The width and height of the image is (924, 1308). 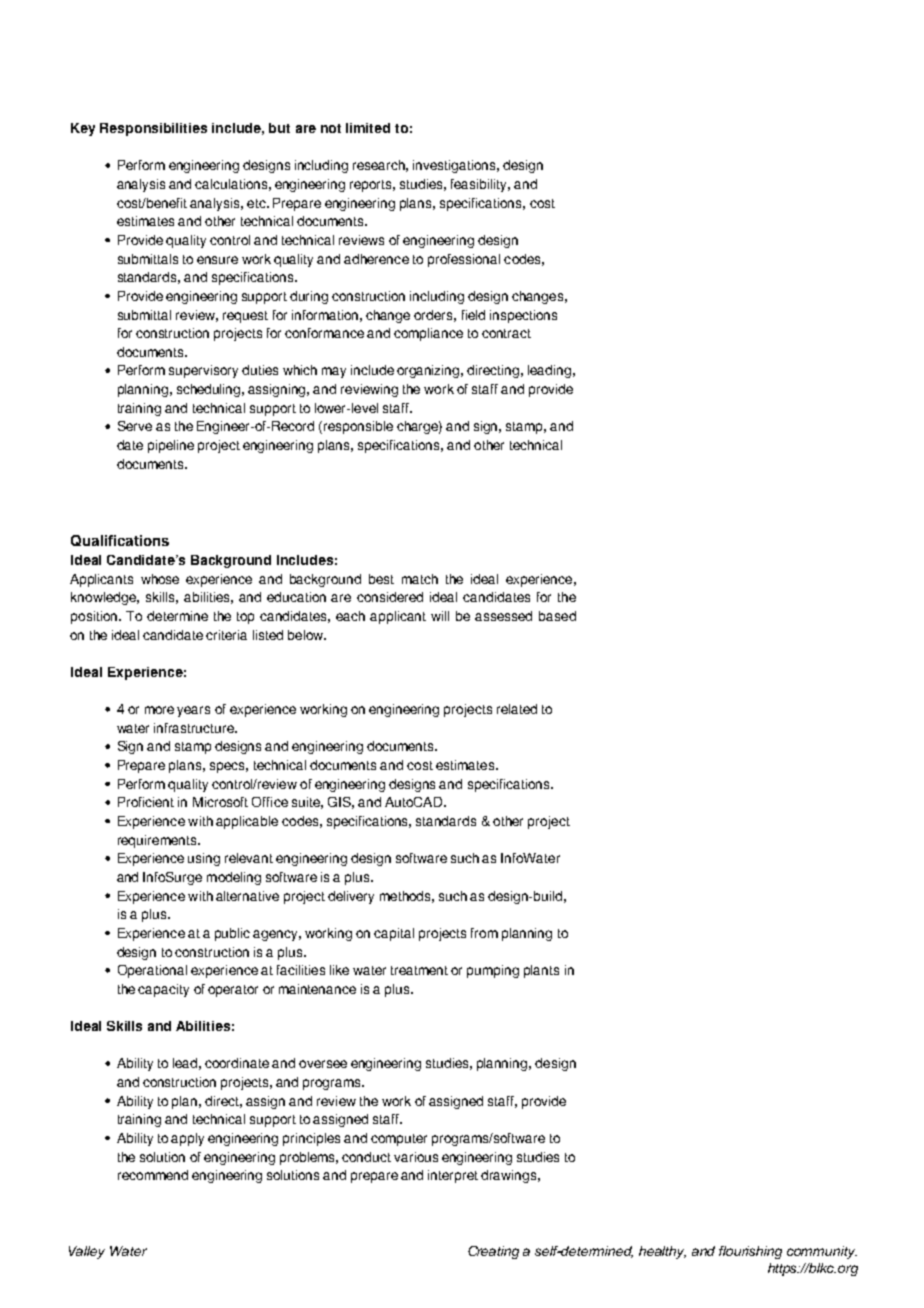 I want to click on flourishing, so click(x=750, y=1252).
